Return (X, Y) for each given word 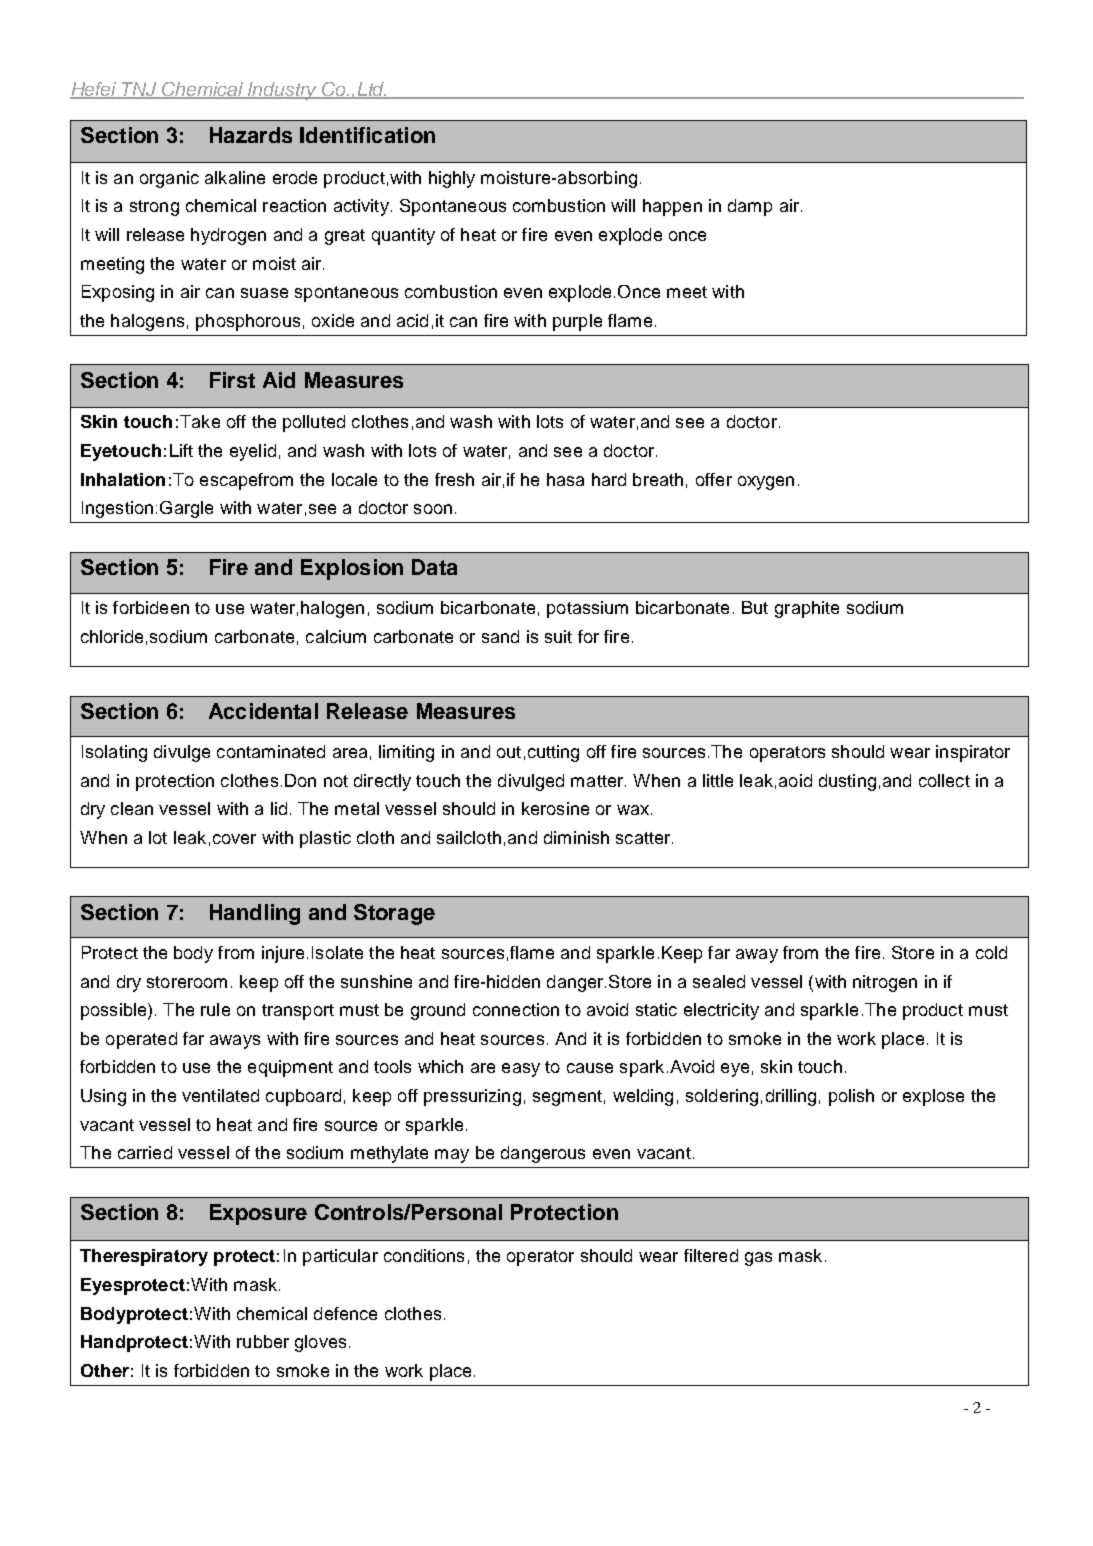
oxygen (766, 483)
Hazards (251, 135)
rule (215, 1009)
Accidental (263, 711)
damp (750, 207)
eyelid (253, 452)
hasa (565, 479)
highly (452, 179)
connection (516, 1009)
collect (944, 780)
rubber (263, 1341)
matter (597, 781)
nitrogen (885, 983)
